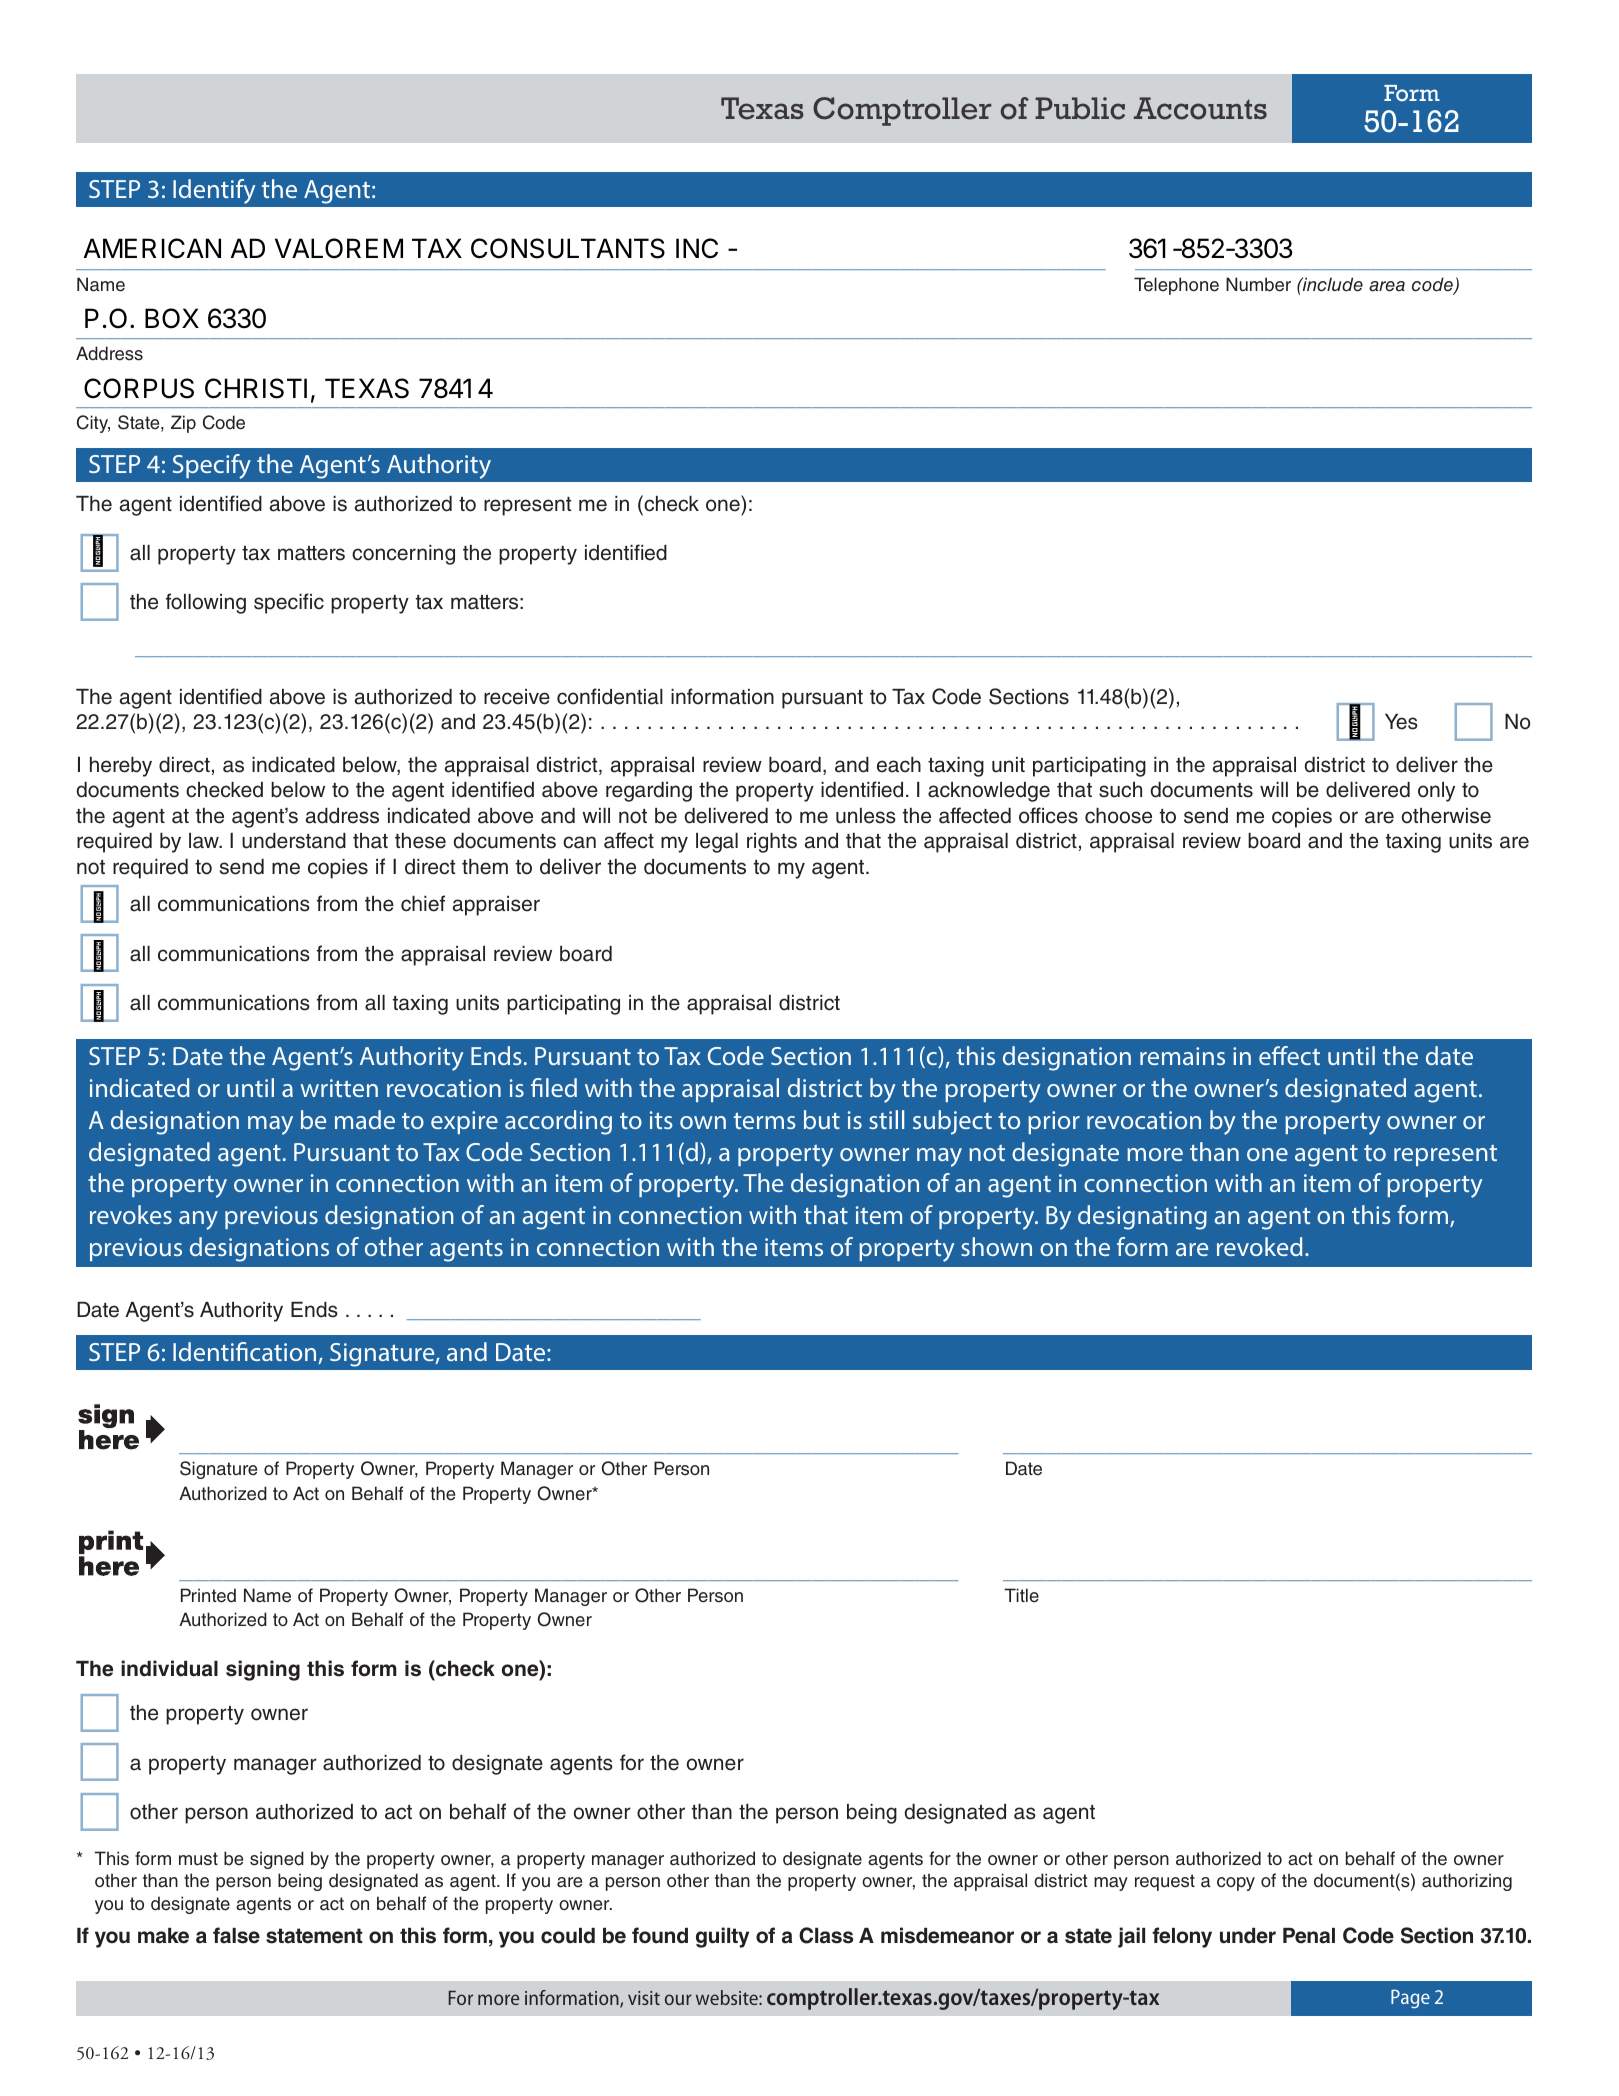 The image size is (1619, 2096). I want to click on CONSULTANTS, so click(568, 248).
